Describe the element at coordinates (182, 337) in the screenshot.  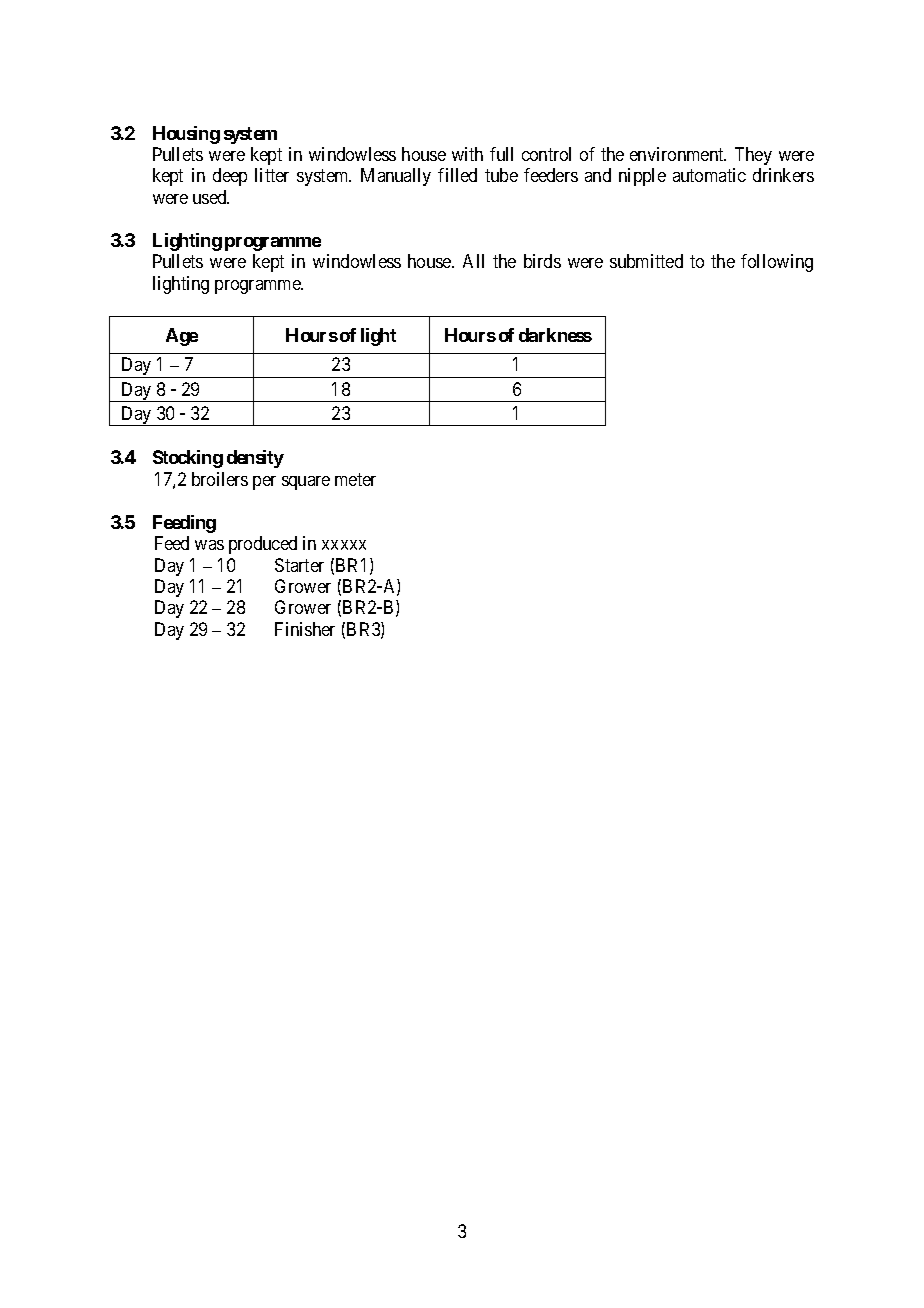
I see `Age` at that location.
